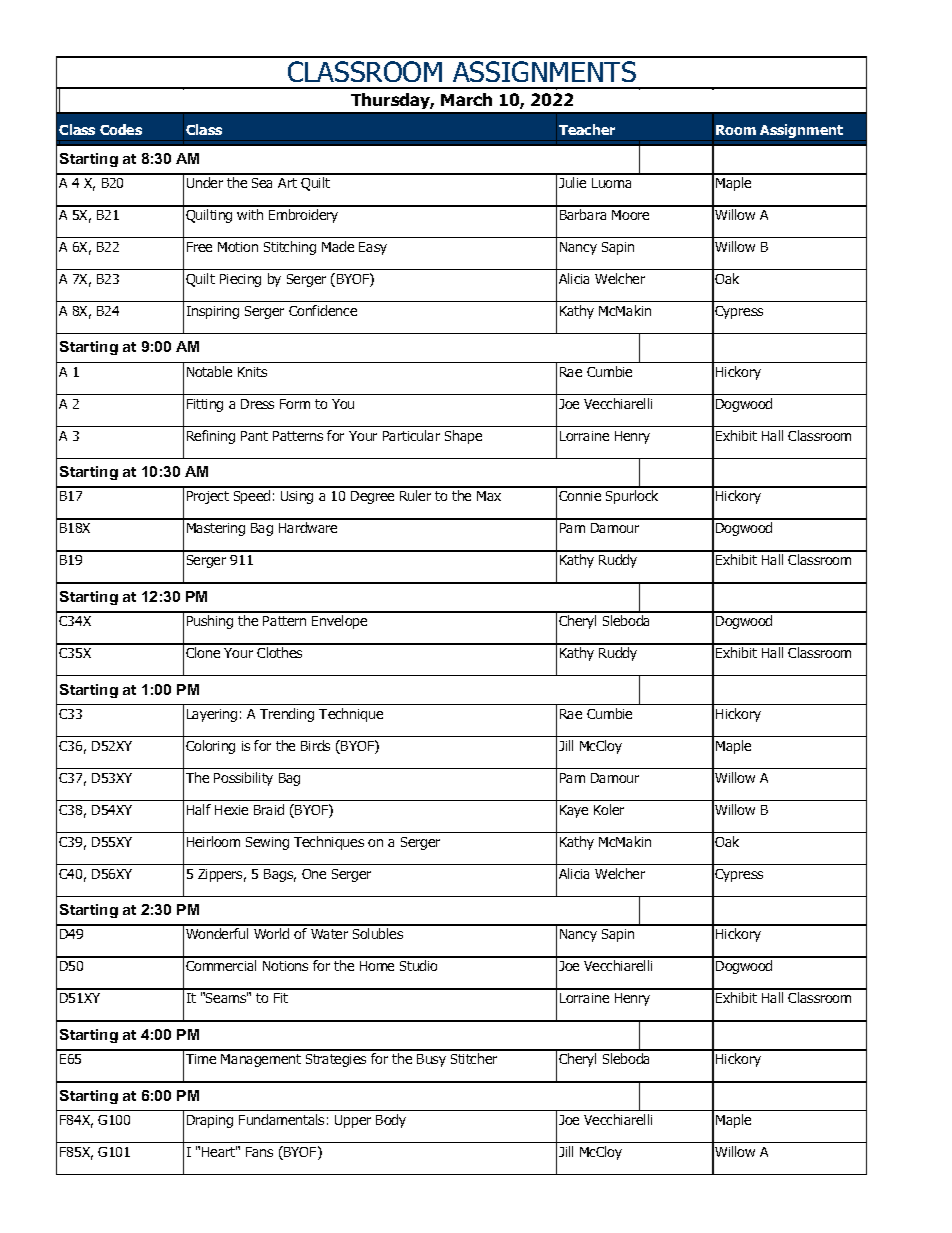  What do you see at coordinates (121, 129) in the image?
I see `Codes` at bounding box center [121, 129].
